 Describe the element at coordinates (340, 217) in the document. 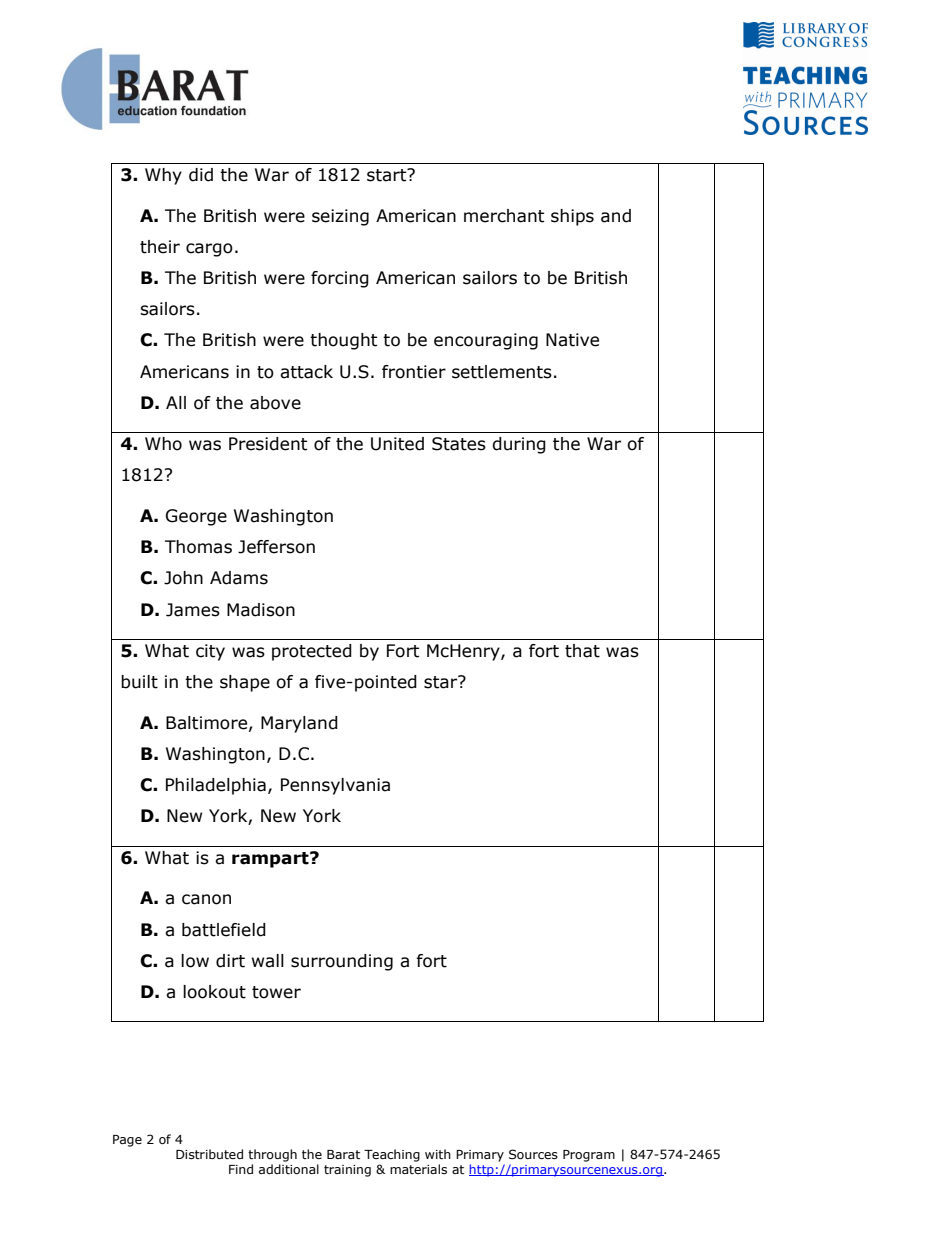

I see `seizing` at that location.
